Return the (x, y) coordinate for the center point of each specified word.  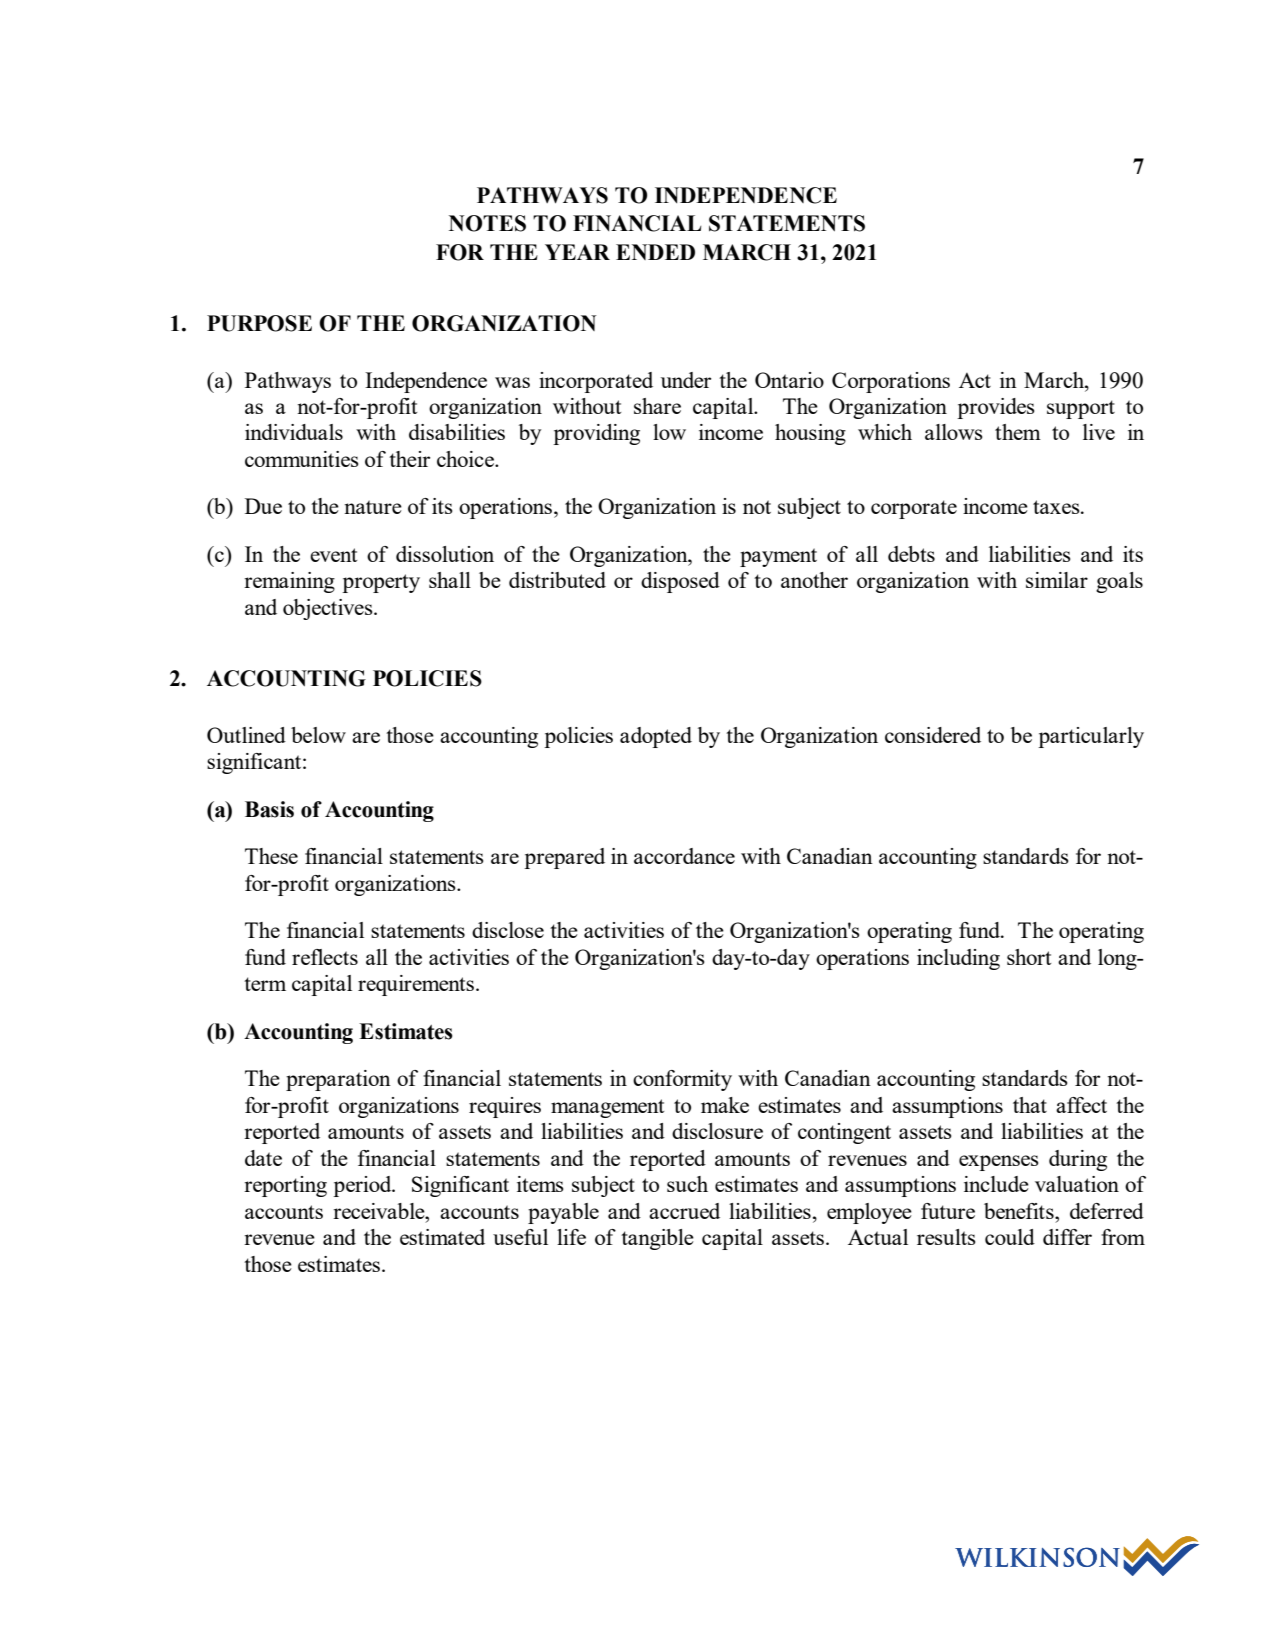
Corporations (891, 382)
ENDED (655, 252)
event (333, 555)
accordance (684, 856)
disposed (680, 582)
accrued (684, 1211)
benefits (1020, 1211)
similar (1057, 580)
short (1029, 957)
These (271, 856)
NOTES (487, 223)
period (363, 1186)
